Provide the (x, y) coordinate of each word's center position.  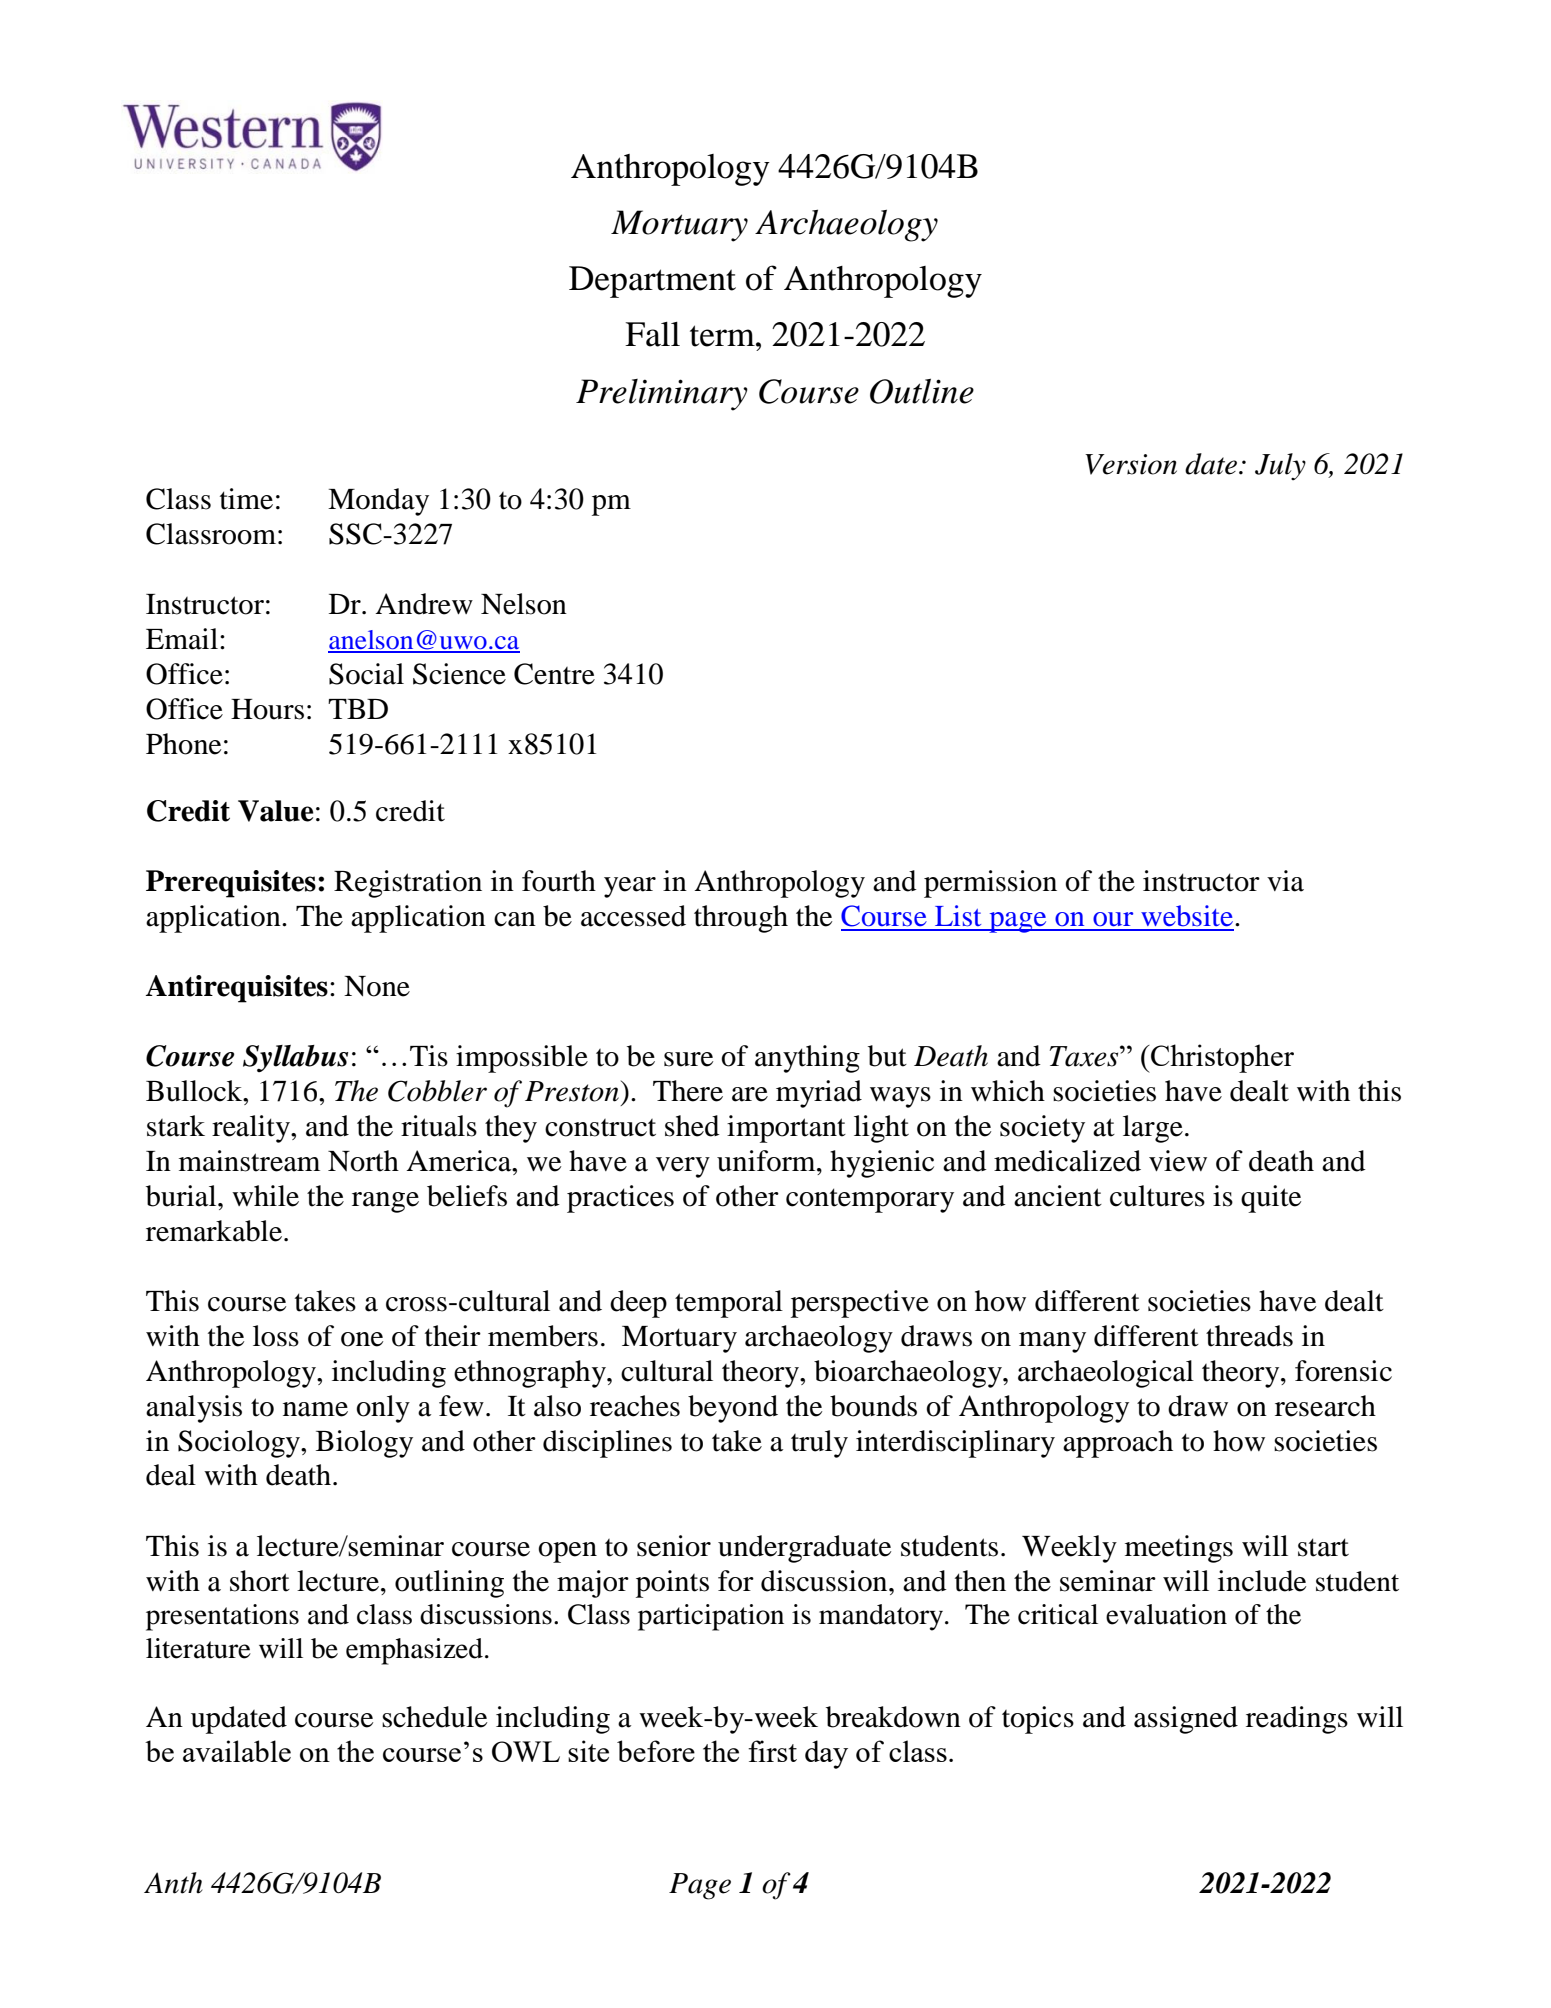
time (246, 499)
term (723, 336)
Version (1131, 464)
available (237, 1751)
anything (807, 1059)
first (772, 1751)
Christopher (1221, 1058)
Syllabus (295, 1058)
